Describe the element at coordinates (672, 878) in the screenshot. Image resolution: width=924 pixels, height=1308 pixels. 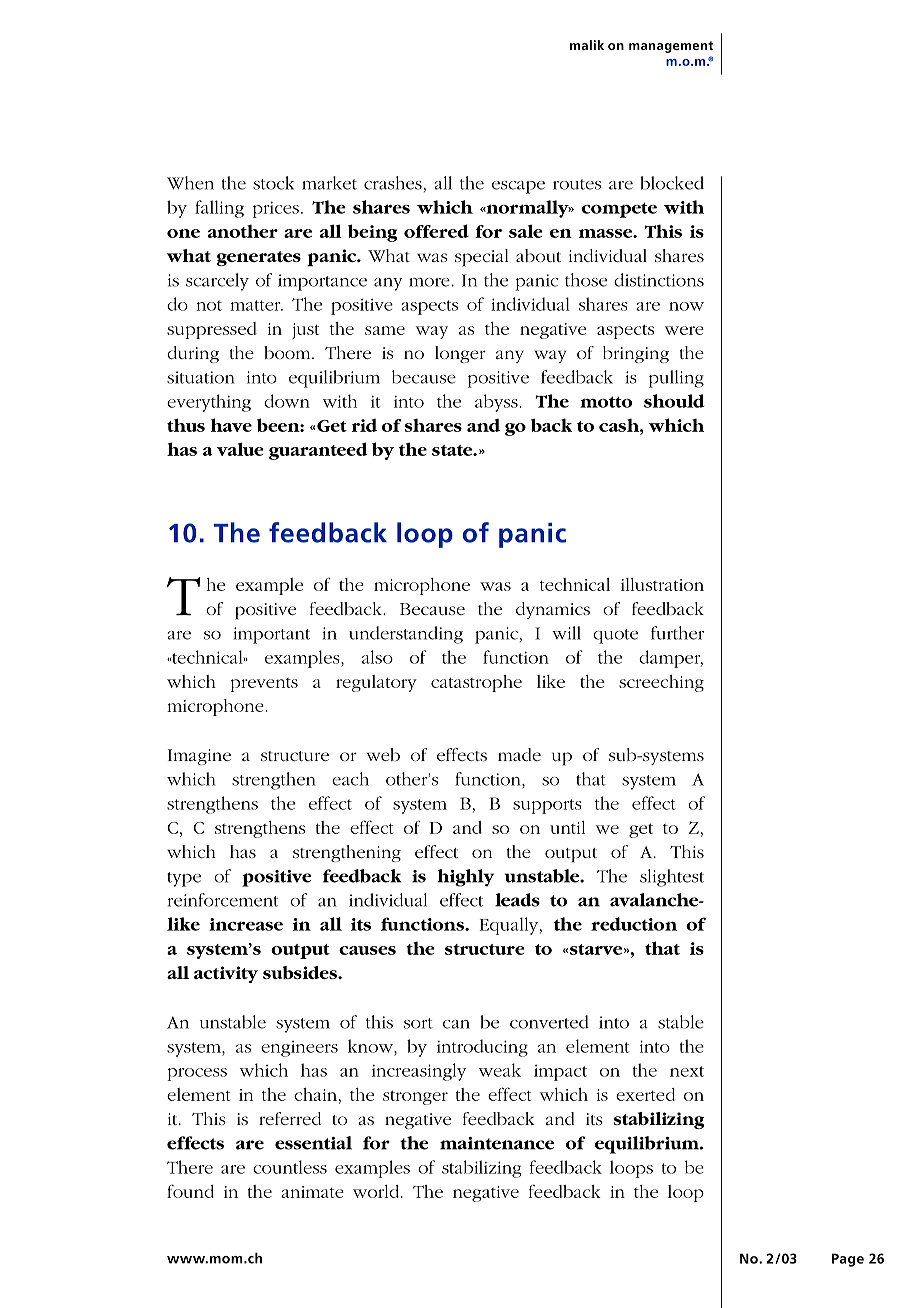
I see `slightest` at that location.
